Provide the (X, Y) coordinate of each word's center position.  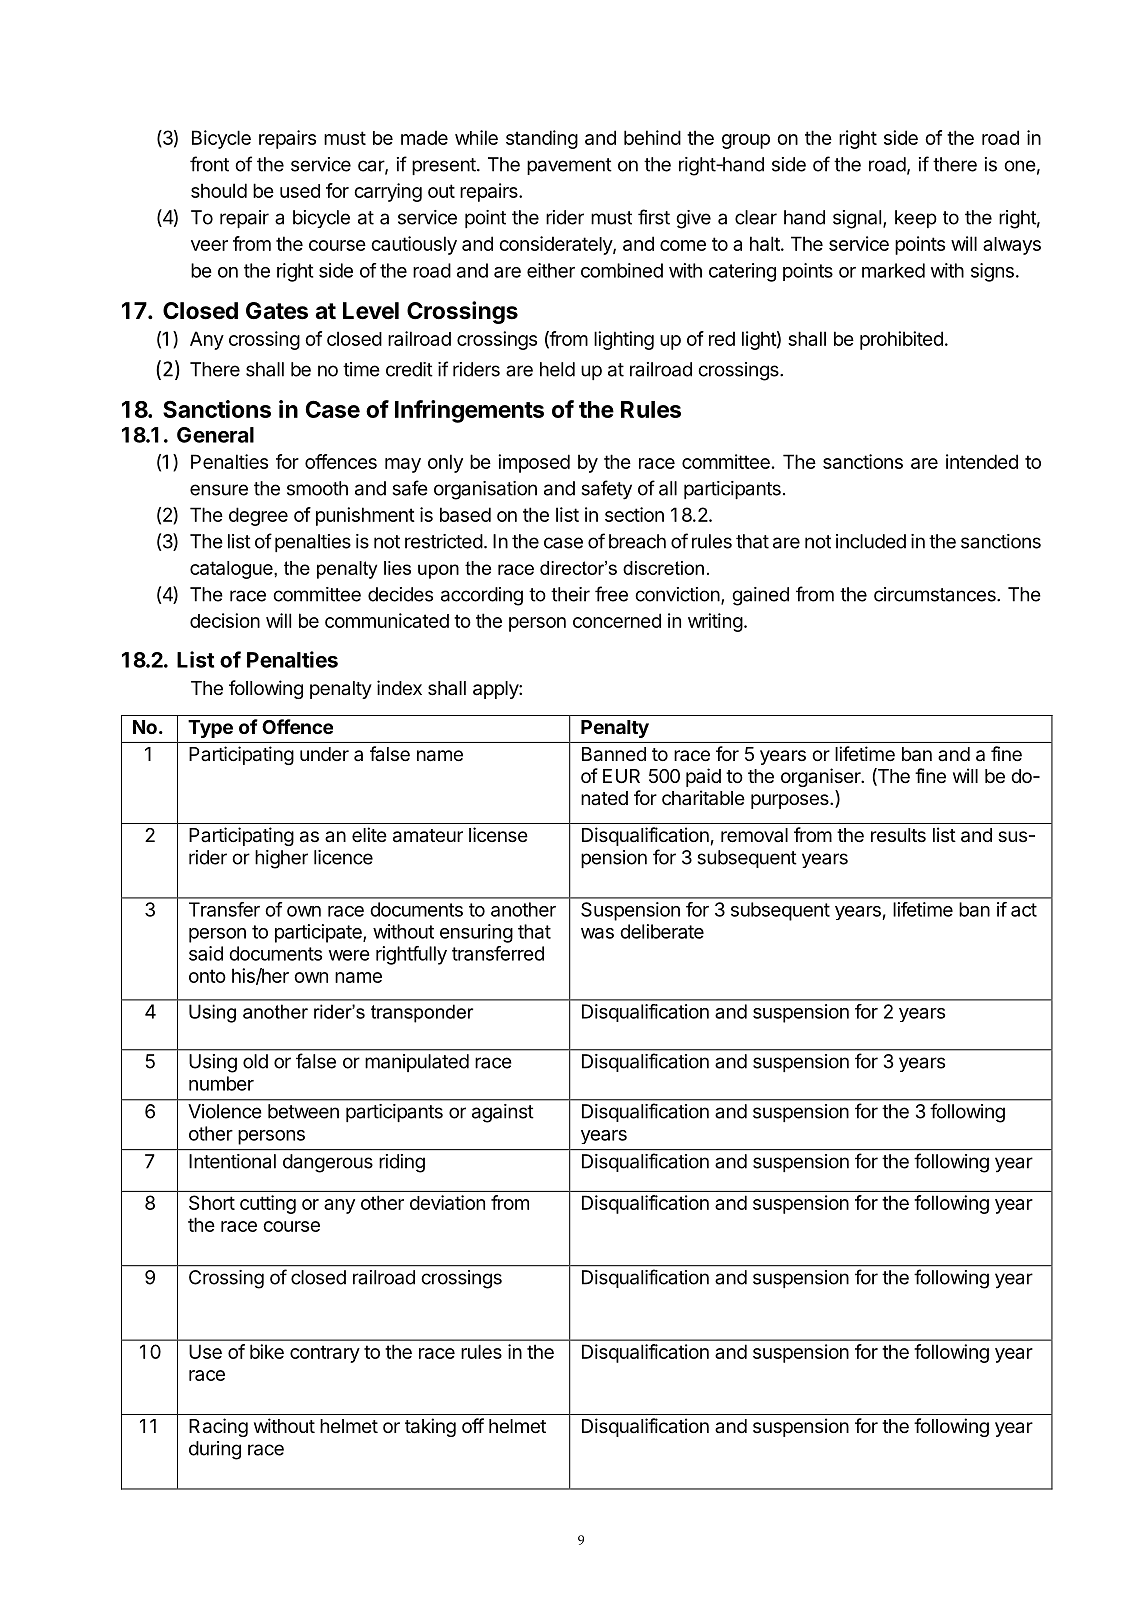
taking (430, 1427)
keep (916, 219)
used (300, 191)
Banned (614, 754)
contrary (325, 1354)
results (898, 835)
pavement (569, 166)
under (324, 754)
